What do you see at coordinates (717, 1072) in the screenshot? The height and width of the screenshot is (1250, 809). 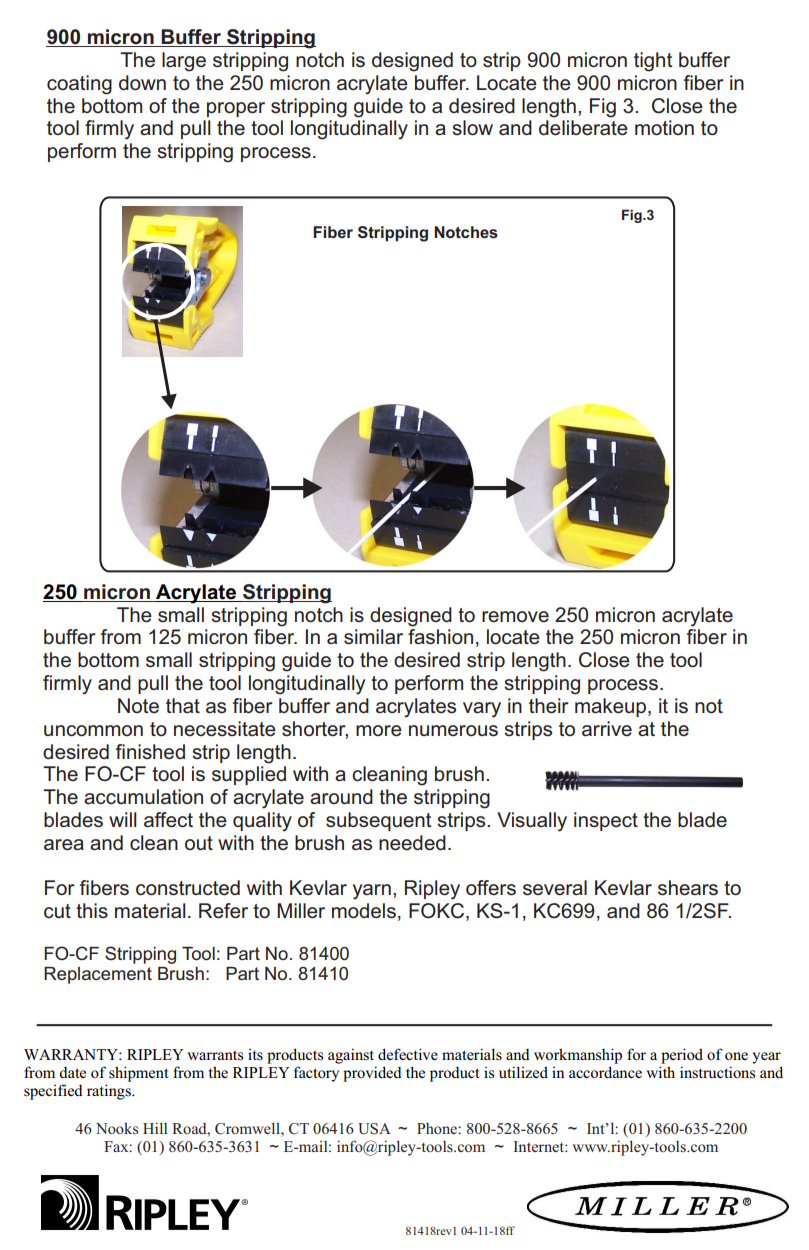 I see `instructions` at bounding box center [717, 1072].
